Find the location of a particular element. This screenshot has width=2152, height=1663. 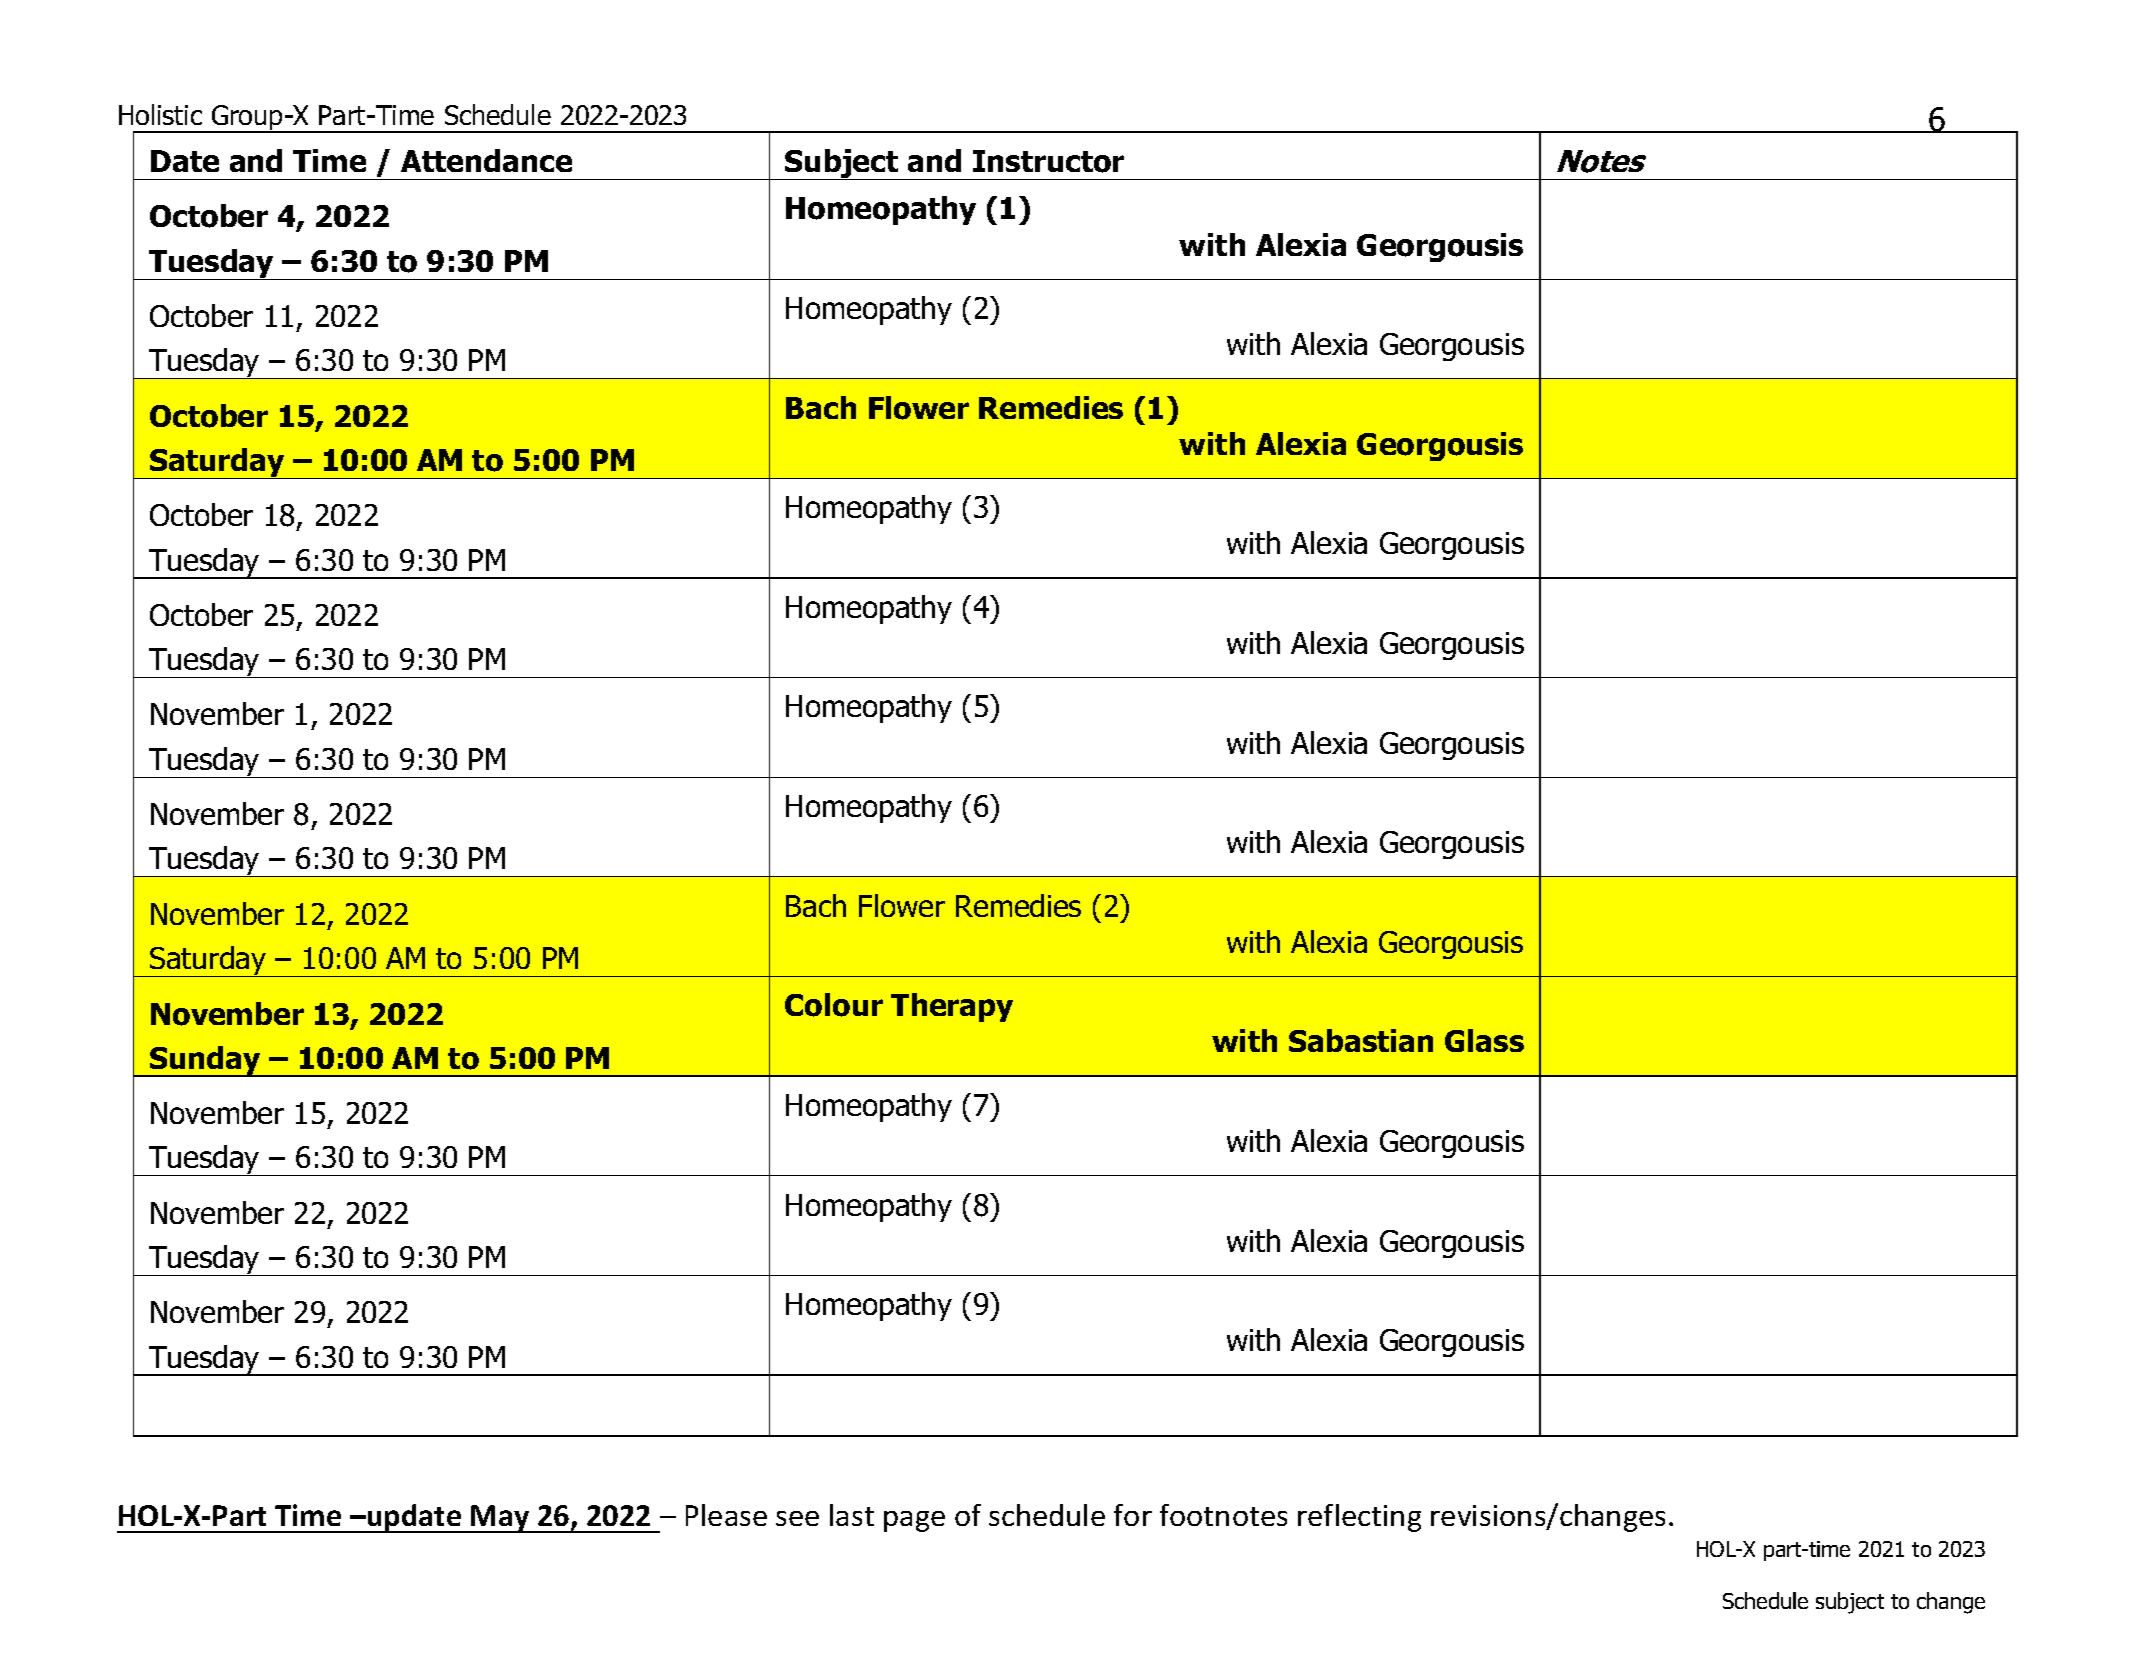

see is located at coordinates (797, 1518).
